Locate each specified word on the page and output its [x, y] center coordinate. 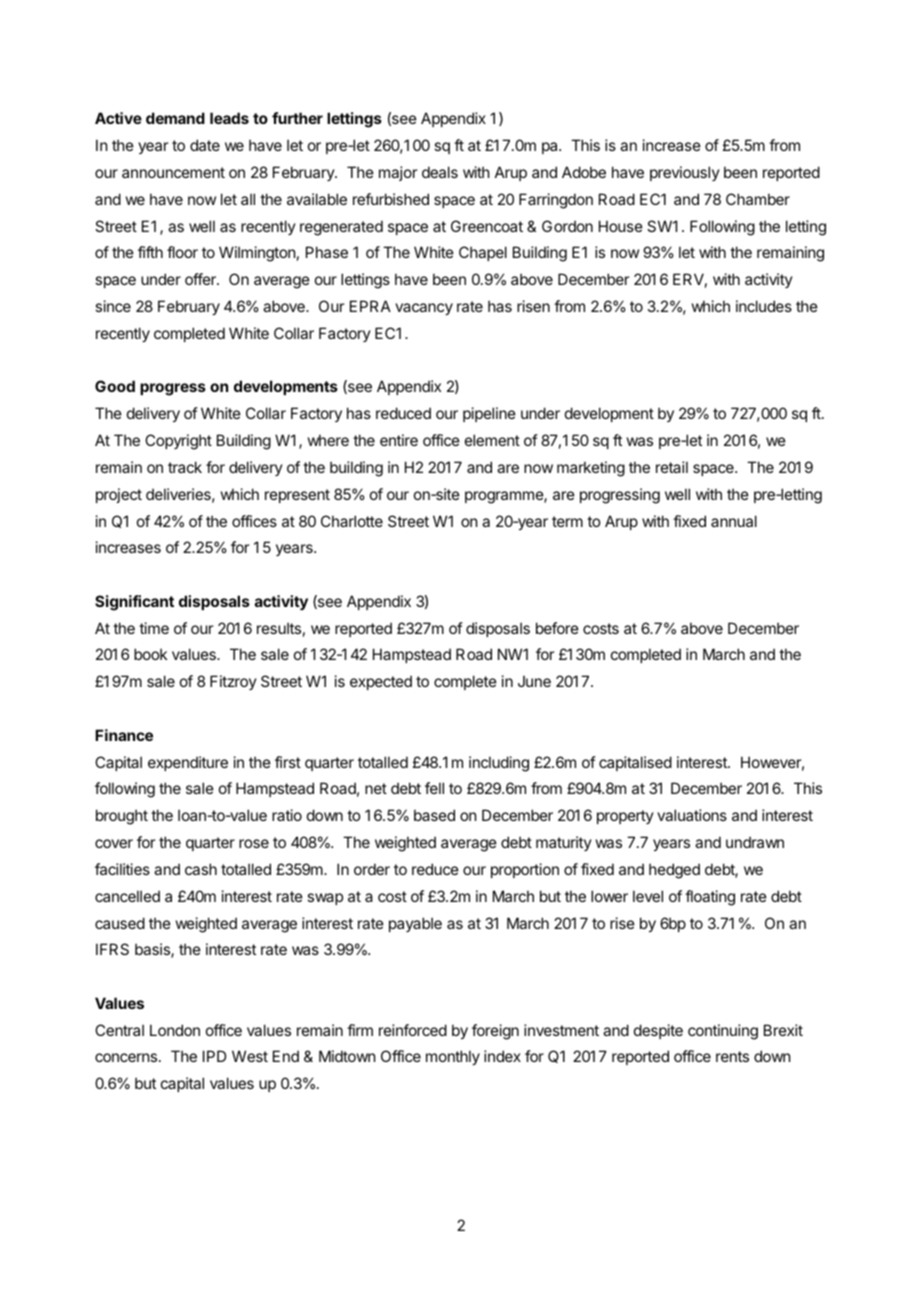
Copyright [178, 442]
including [499, 764]
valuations [692, 815]
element [492, 440]
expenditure [188, 763]
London [175, 1030]
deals [440, 172]
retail [672, 467]
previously [685, 173]
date [205, 145]
